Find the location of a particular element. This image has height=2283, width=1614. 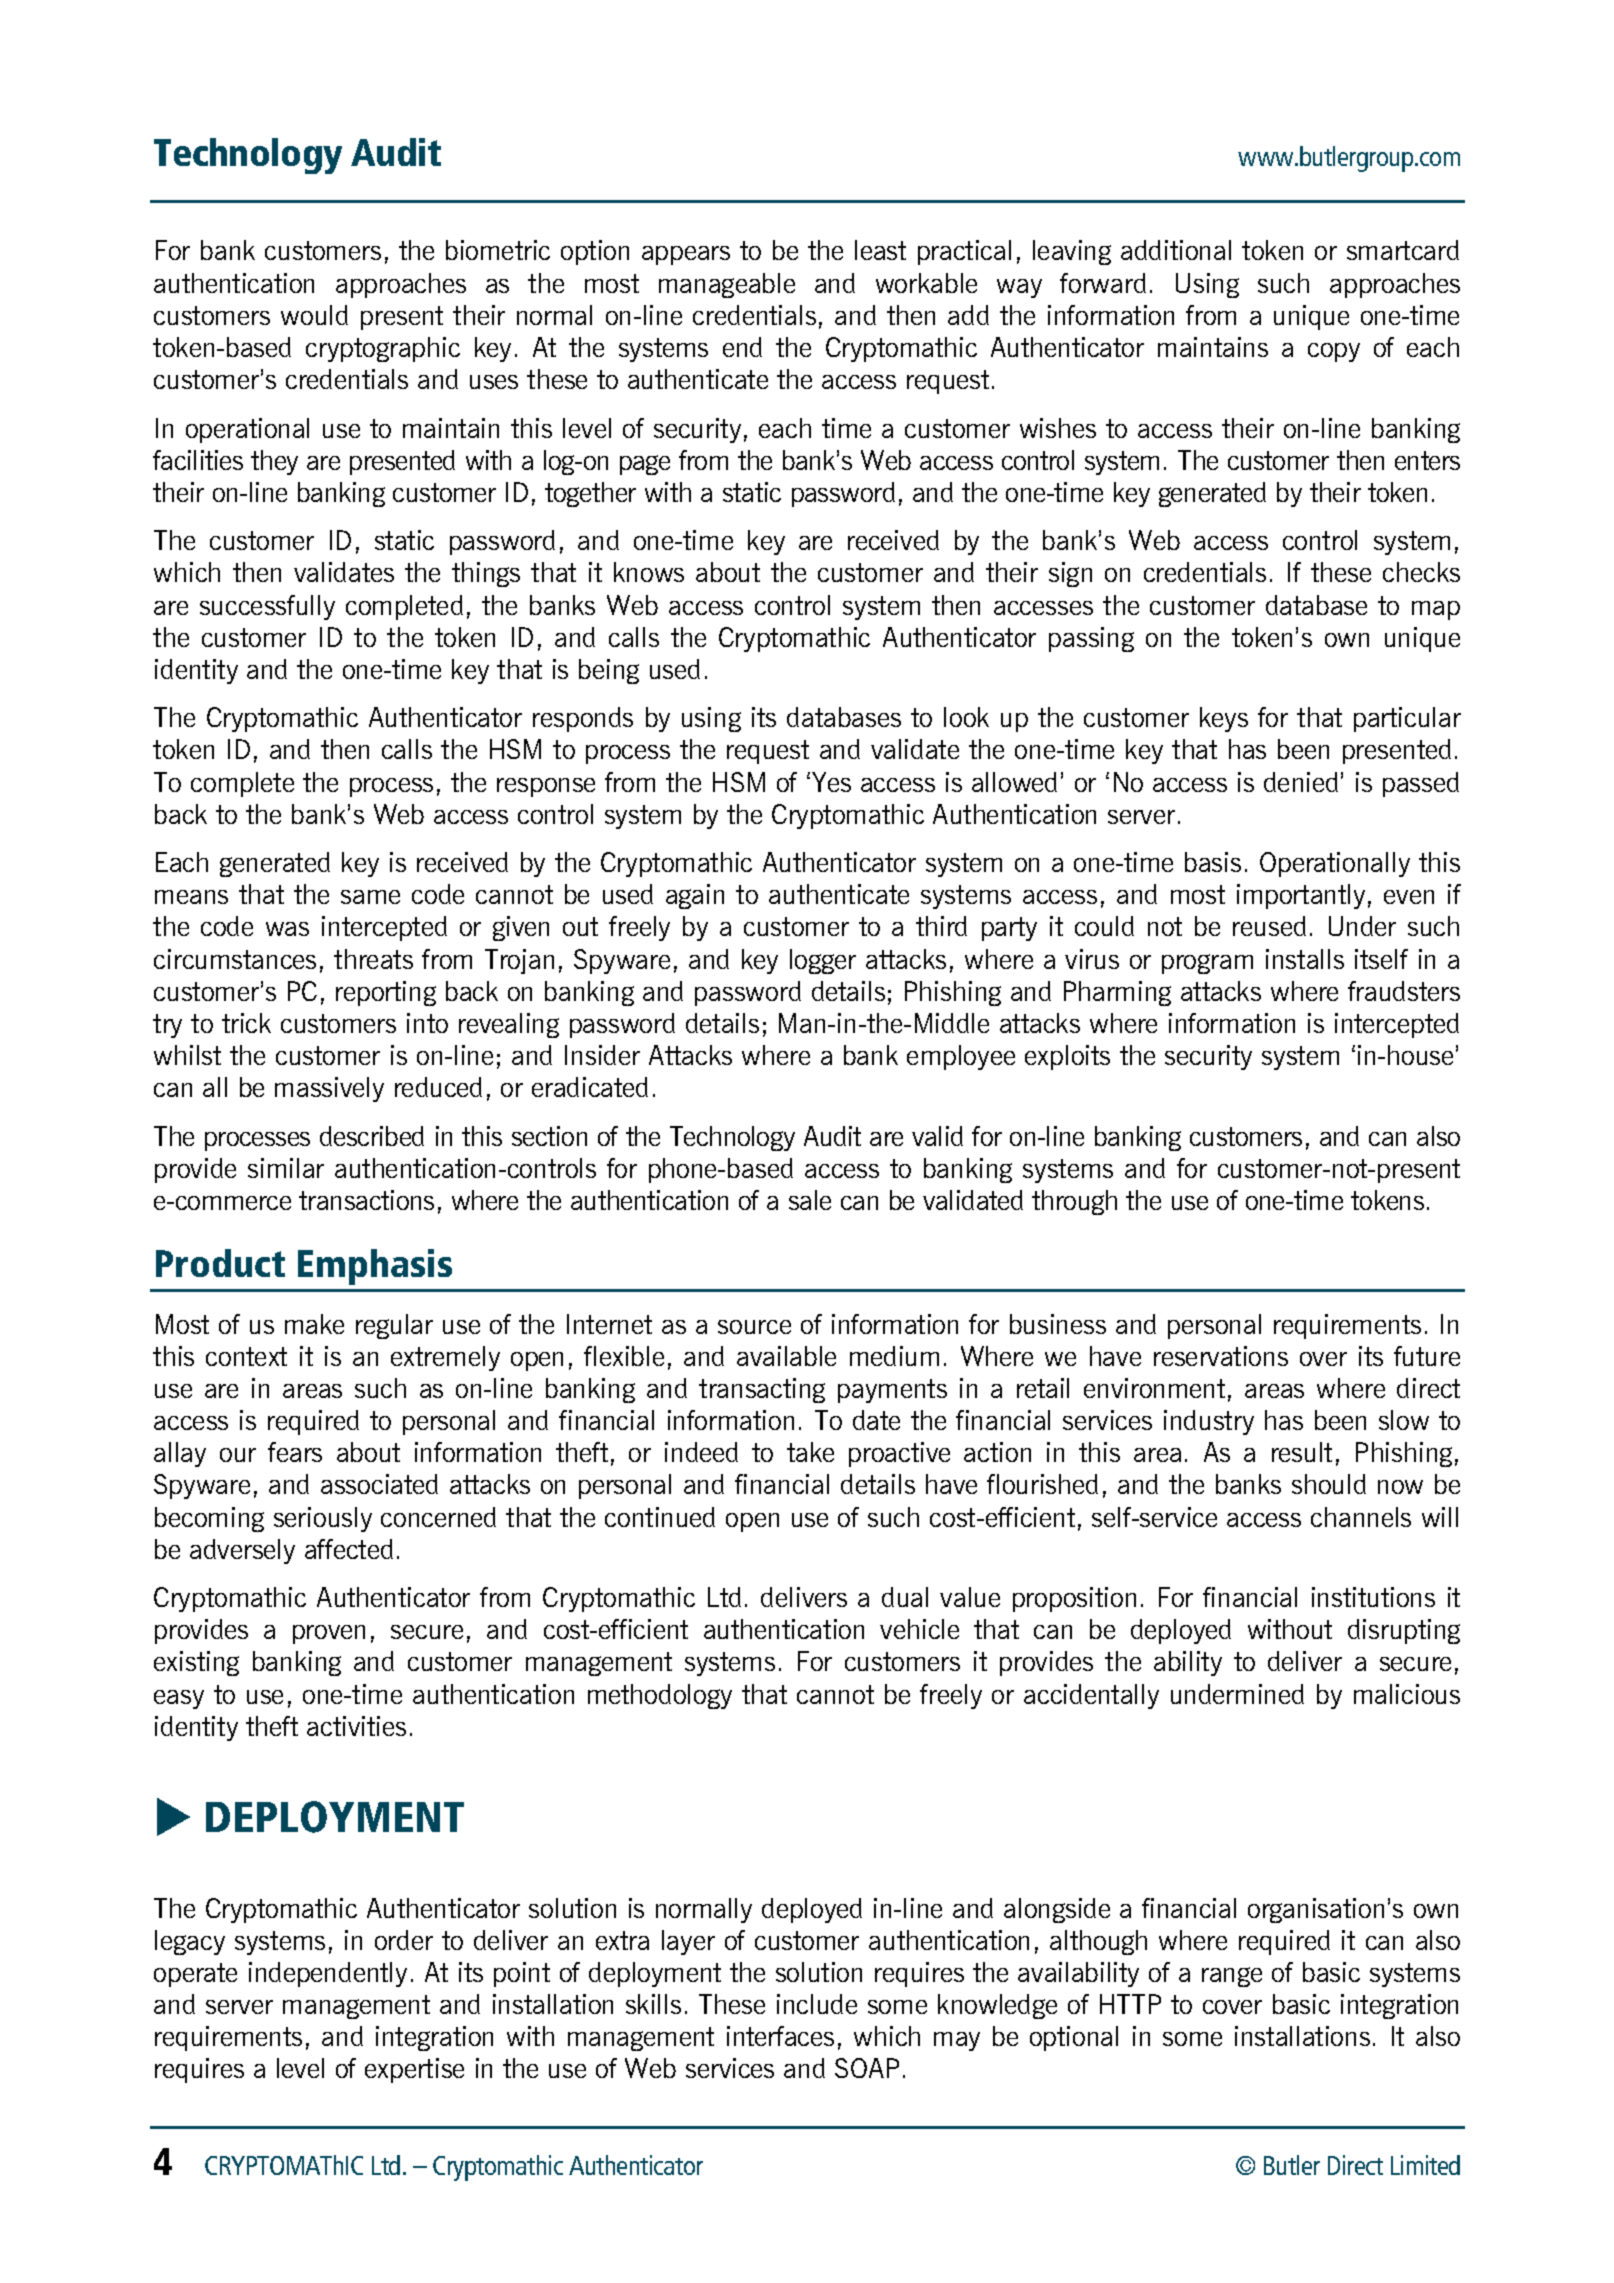

manageable is located at coordinates (727, 285).
